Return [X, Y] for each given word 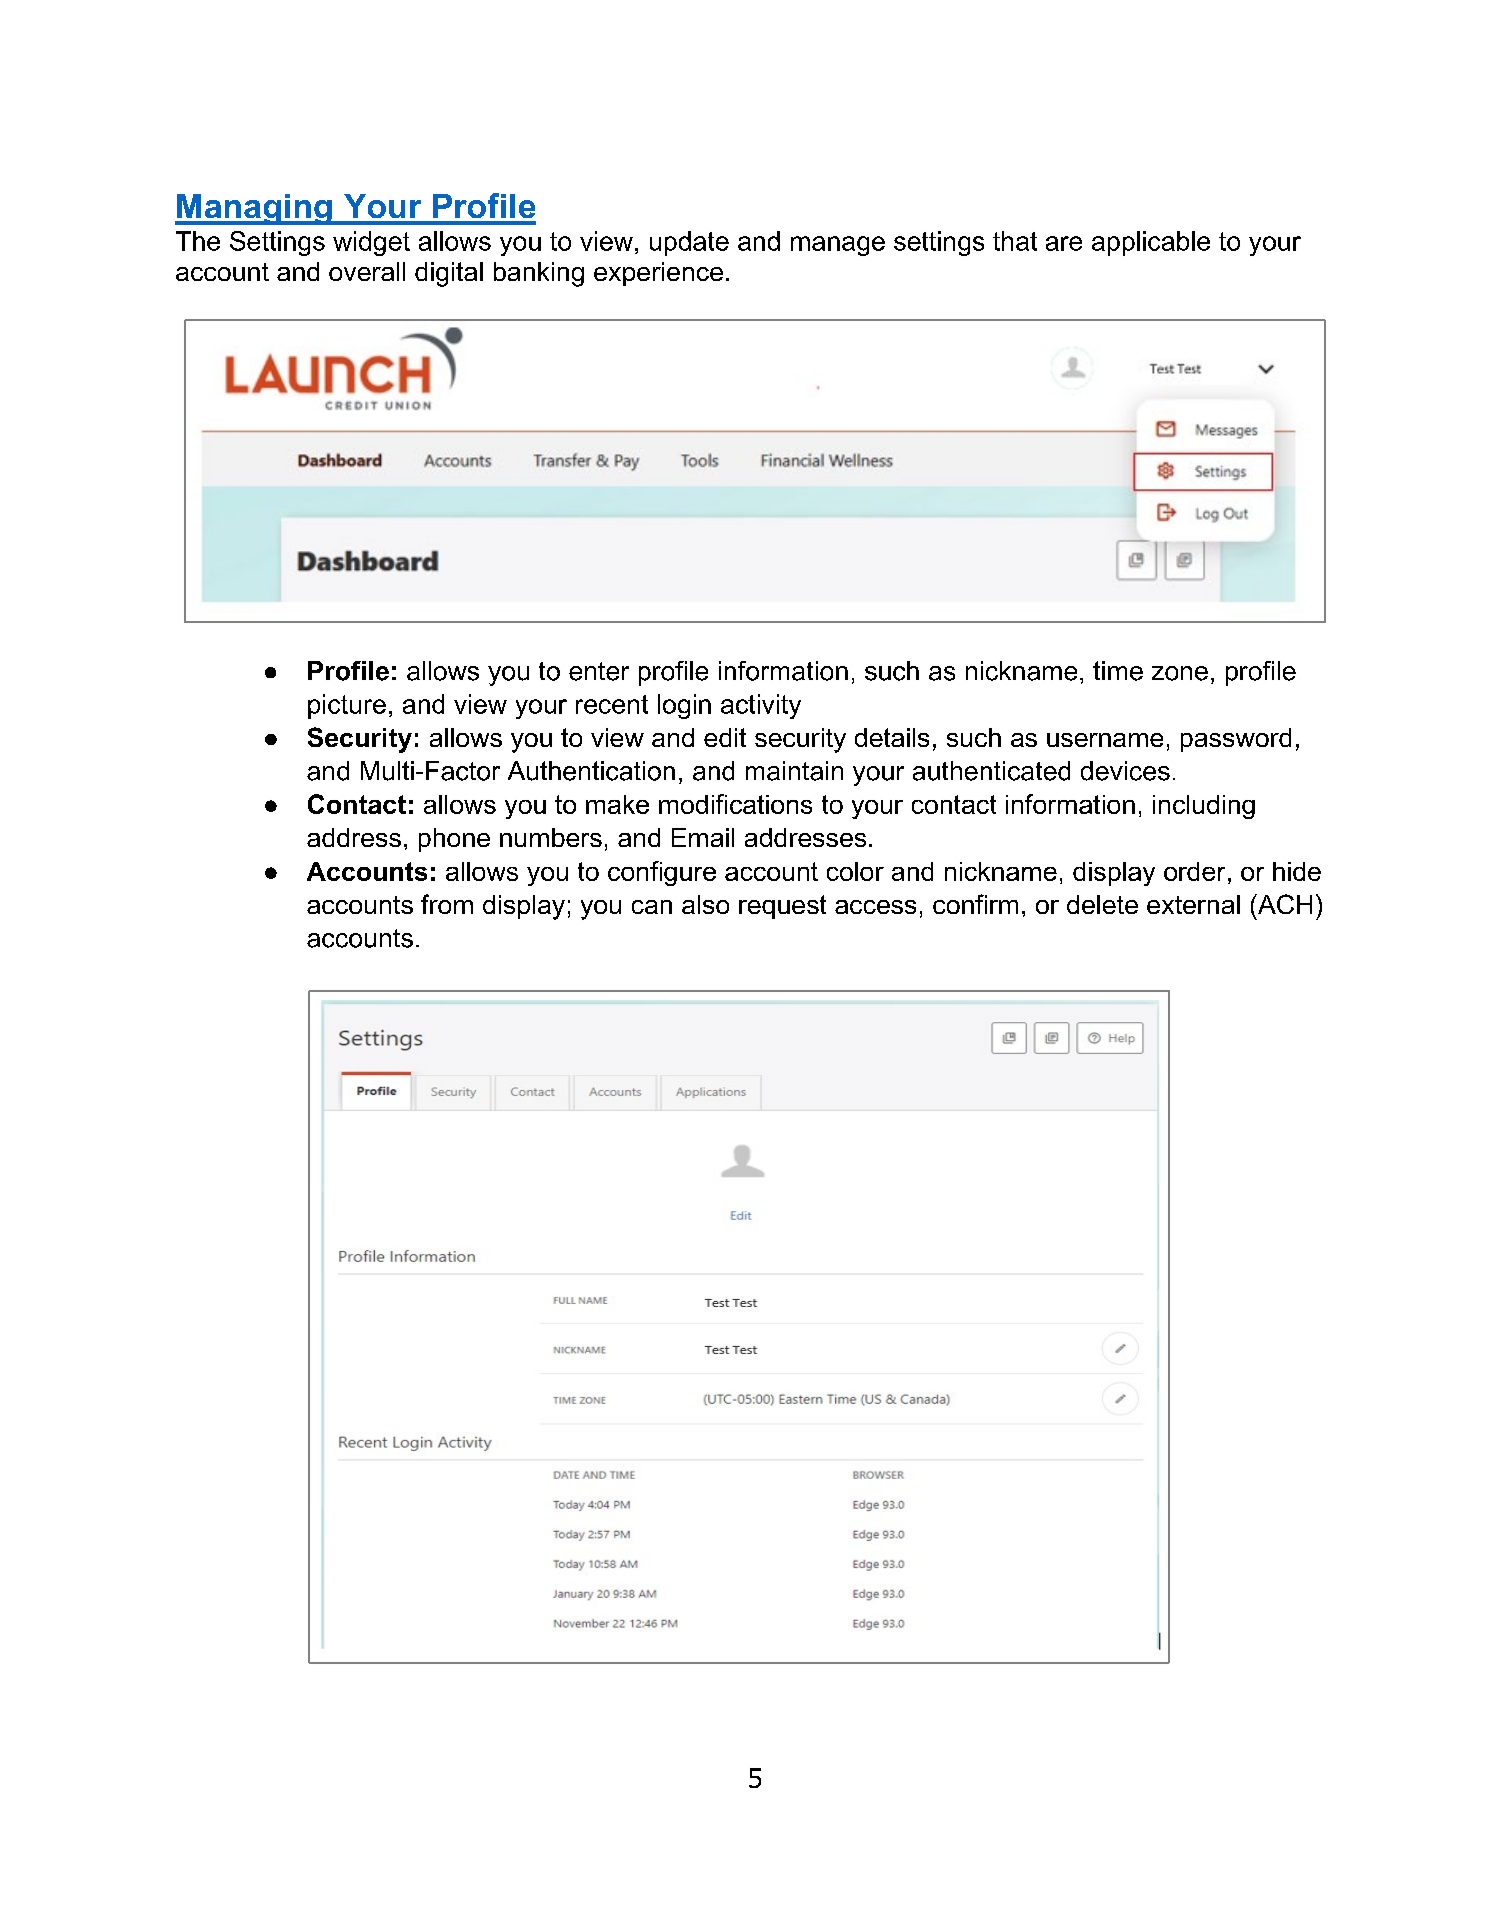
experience [658, 274]
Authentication [591, 771]
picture [347, 706]
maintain [794, 771]
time [1118, 671]
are [1064, 243]
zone [1180, 673]
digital [449, 274]
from [447, 904]
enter [599, 671]
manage [838, 246]
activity [761, 706]
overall [367, 271]
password [1236, 740]
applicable [1151, 243]
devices [1125, 771]
